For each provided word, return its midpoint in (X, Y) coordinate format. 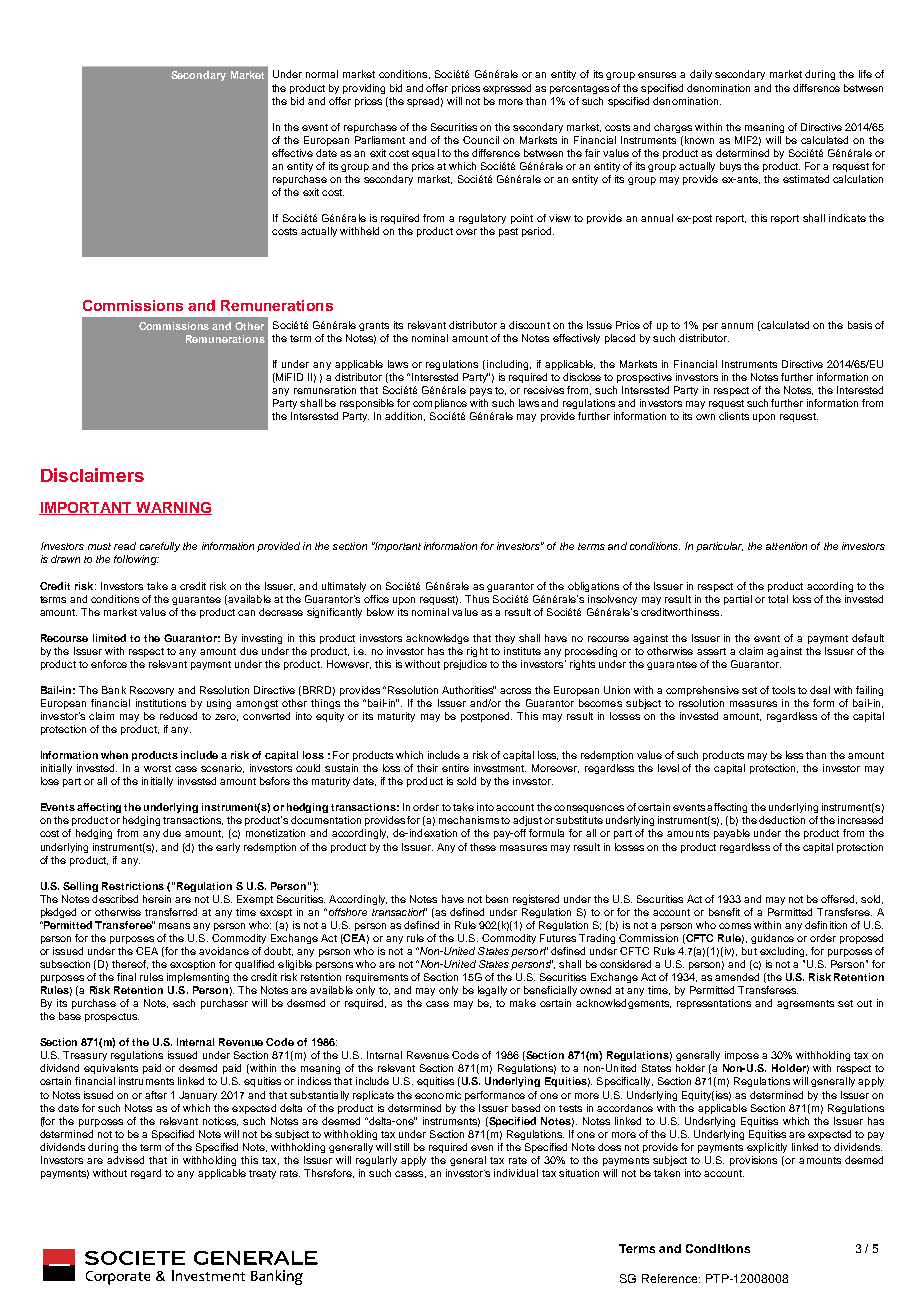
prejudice (465, 665)
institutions (161, 703)
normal (322, 74)
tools (783, 690)
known (699, 140)
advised (125, 1160)
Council (481, 140)
